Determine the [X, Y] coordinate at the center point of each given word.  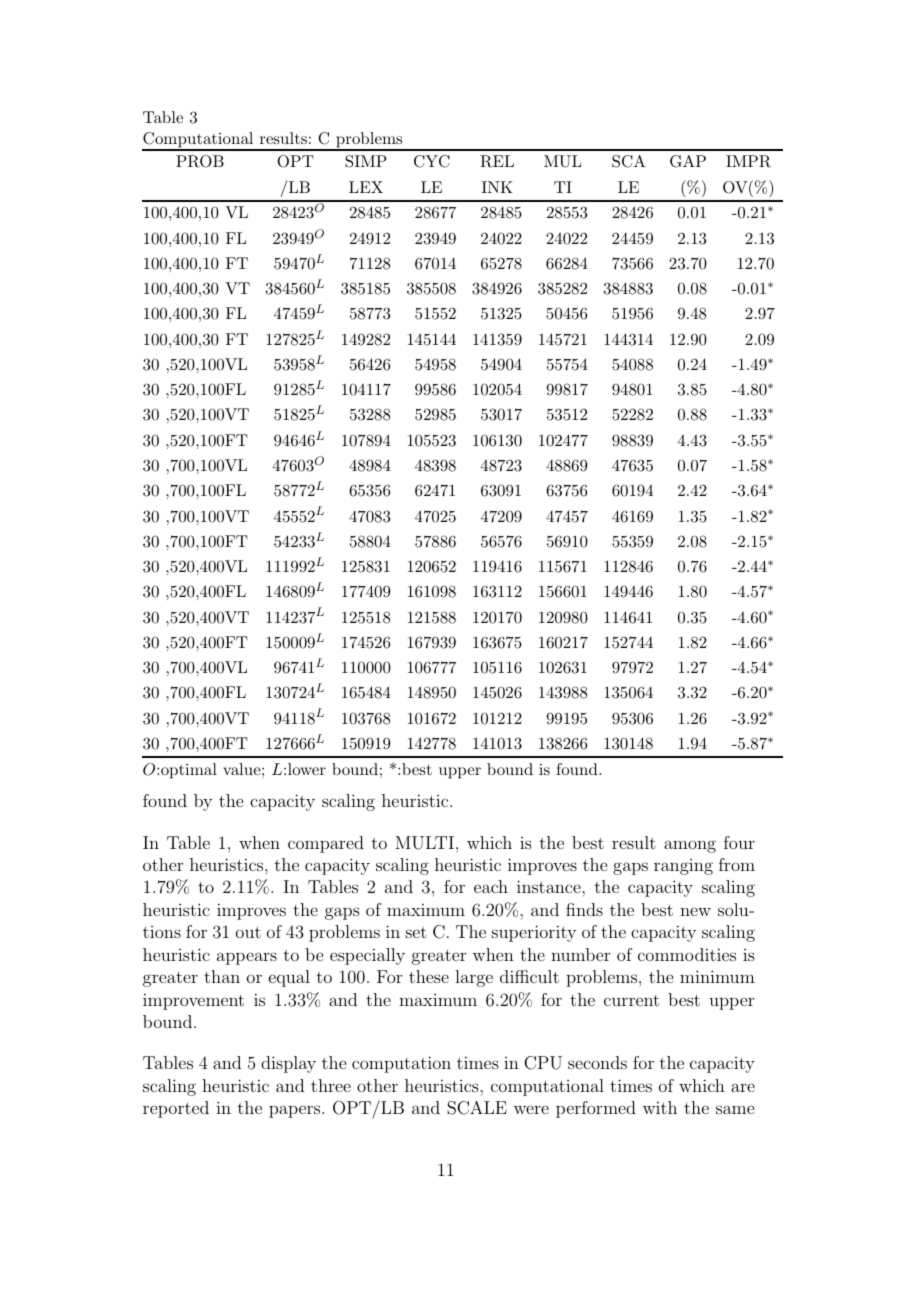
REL [497, 161]
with [660, 1107]
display [288, 1064]
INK [497, 187]
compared [326, 844]
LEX [366, 187]
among [690, 846]
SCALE [477, 1108]
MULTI [424, 843]
